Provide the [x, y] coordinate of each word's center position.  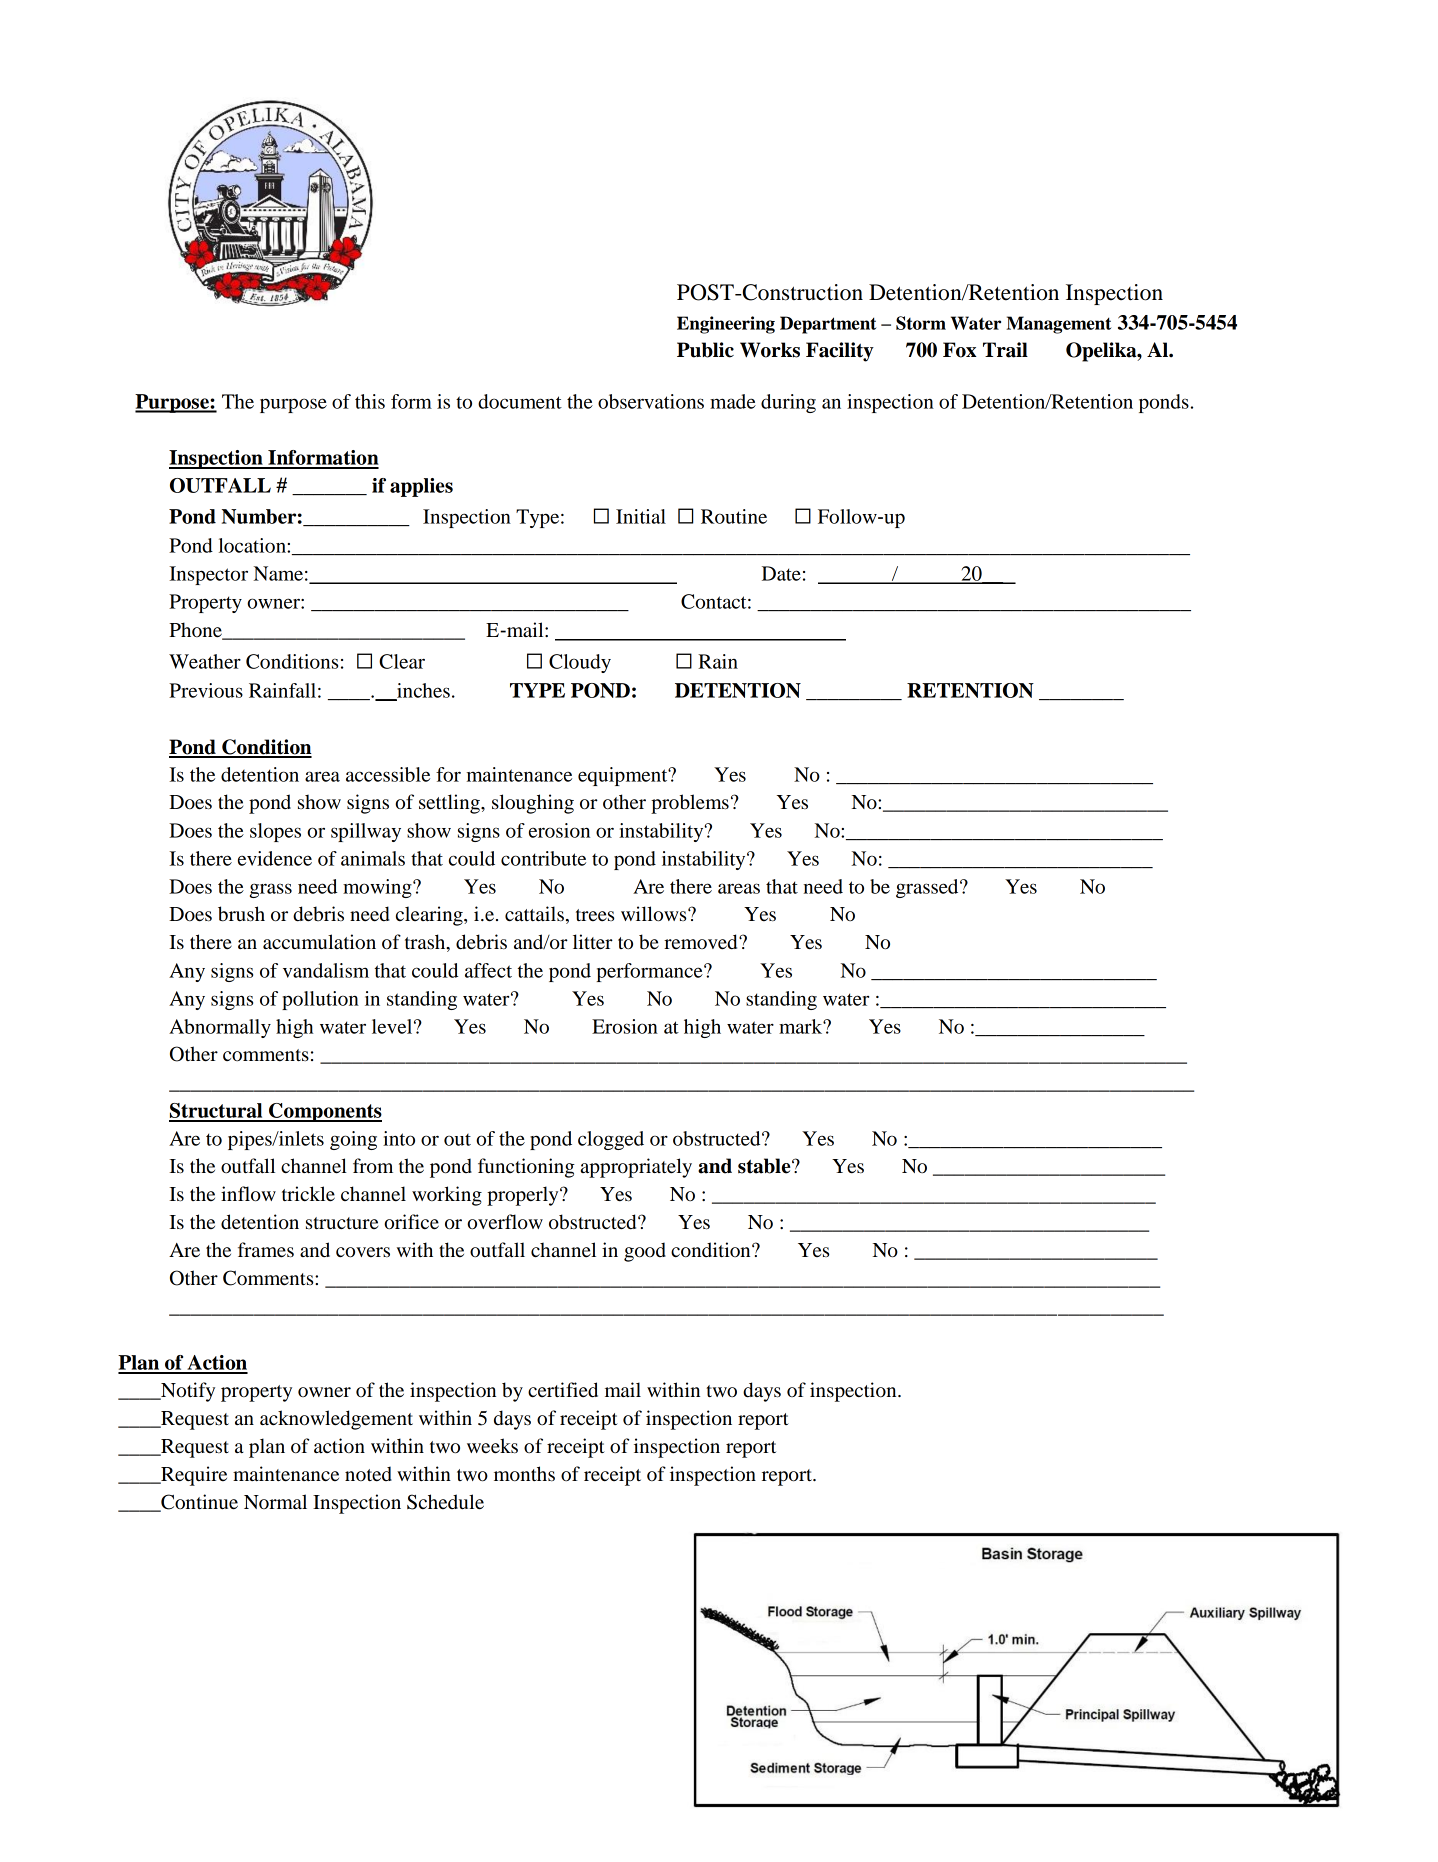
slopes [275, 832]
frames [266, 1250]
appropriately [636, 1168]
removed [702, 942]
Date [781, 573]
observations [651, 401]
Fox [960, 350]
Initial [641, 516]
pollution [320, 1000]
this [370, 401]
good [645, 1252]
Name [278, 573]
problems [690, 804]
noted [368, 1474]
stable [765, 1166]
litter [593, 942]
